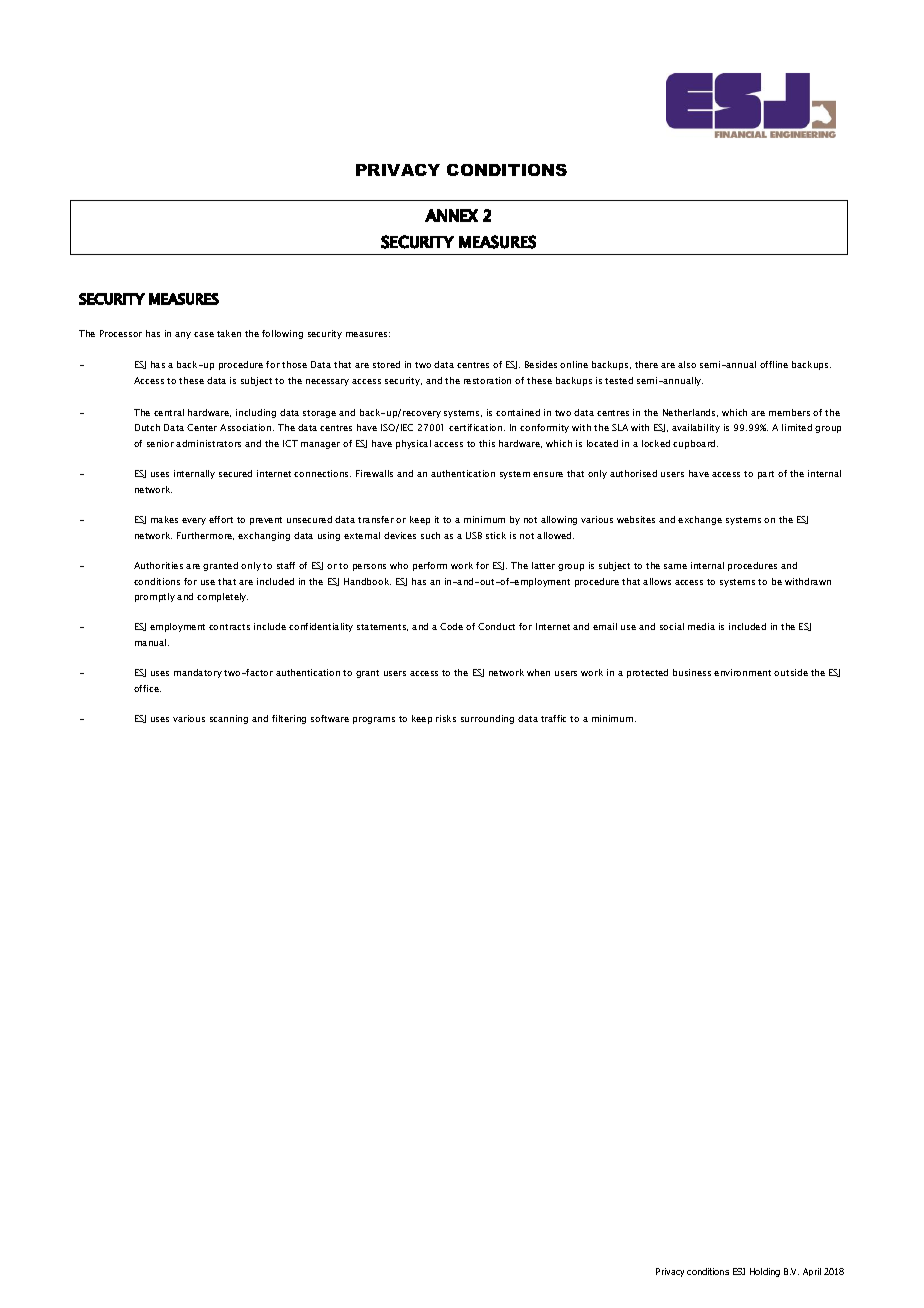 This document has width=924, height=1308. I want to click on ANNEX, so click(451, 215).
